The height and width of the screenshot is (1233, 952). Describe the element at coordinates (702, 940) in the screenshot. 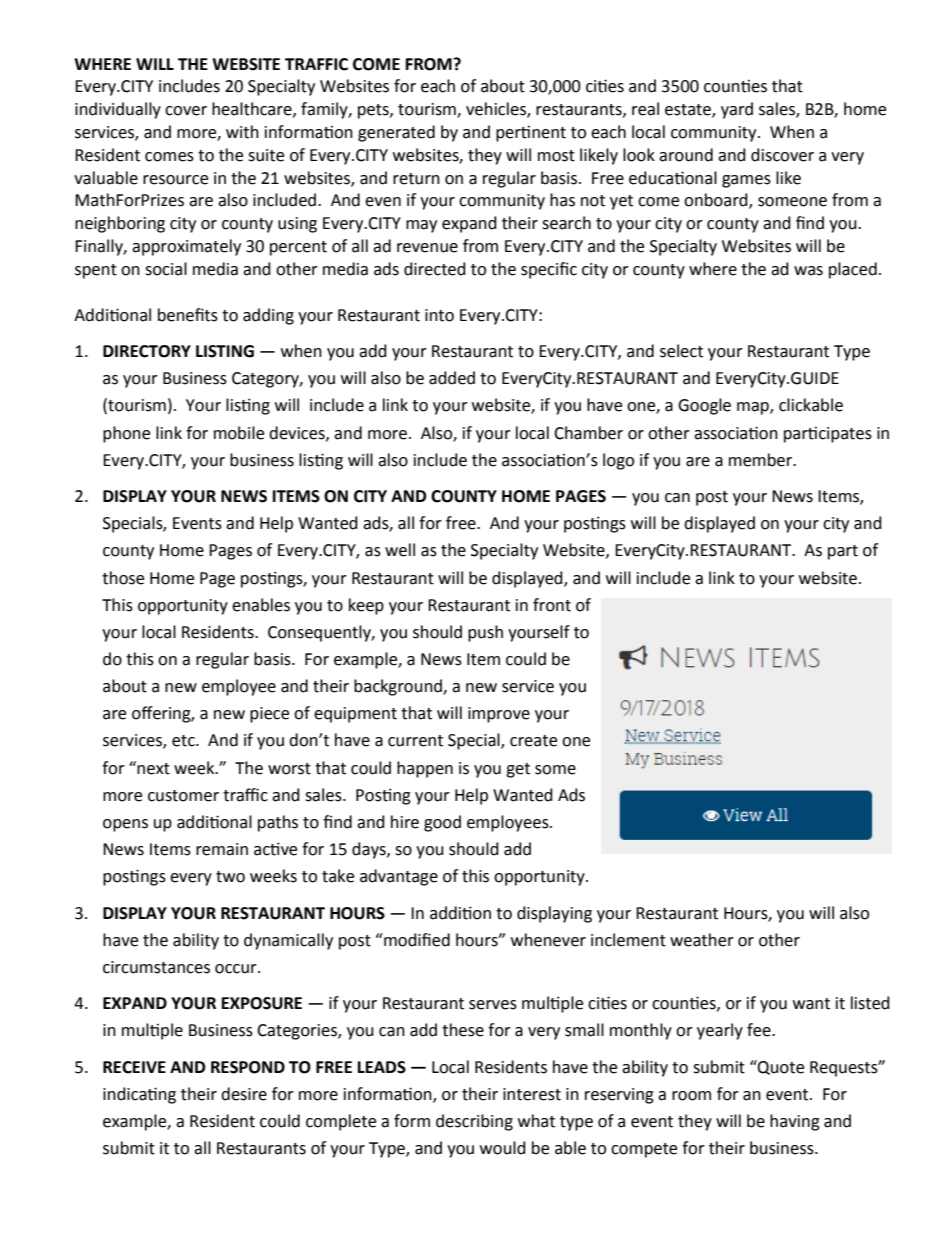

I see `weather` at that location.
